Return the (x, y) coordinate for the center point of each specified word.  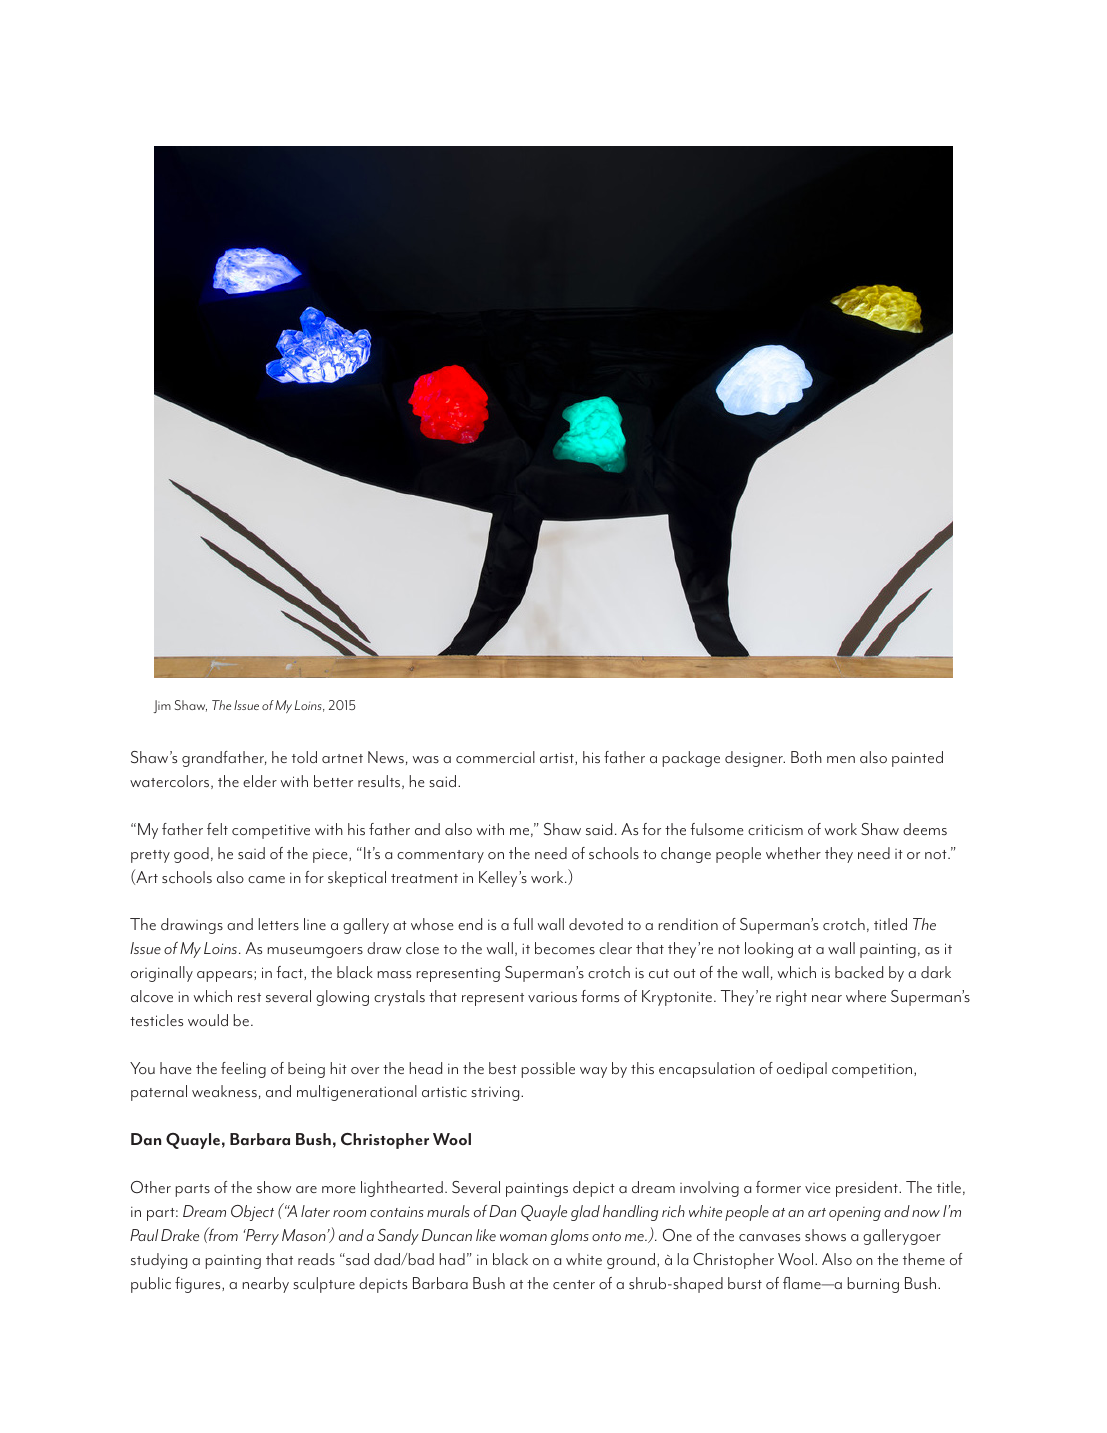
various (552, 997)
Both (806, 757)
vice (817, 1188)
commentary (440, 856)
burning (873, 1285)
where (866, 996)
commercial (495, 757)
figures (199, 1285)
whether (793, 853)
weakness (224, 1091)
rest (249, 997)
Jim (162, 706)
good (191, 855)
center (574, 1284)
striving (496, 1093)
